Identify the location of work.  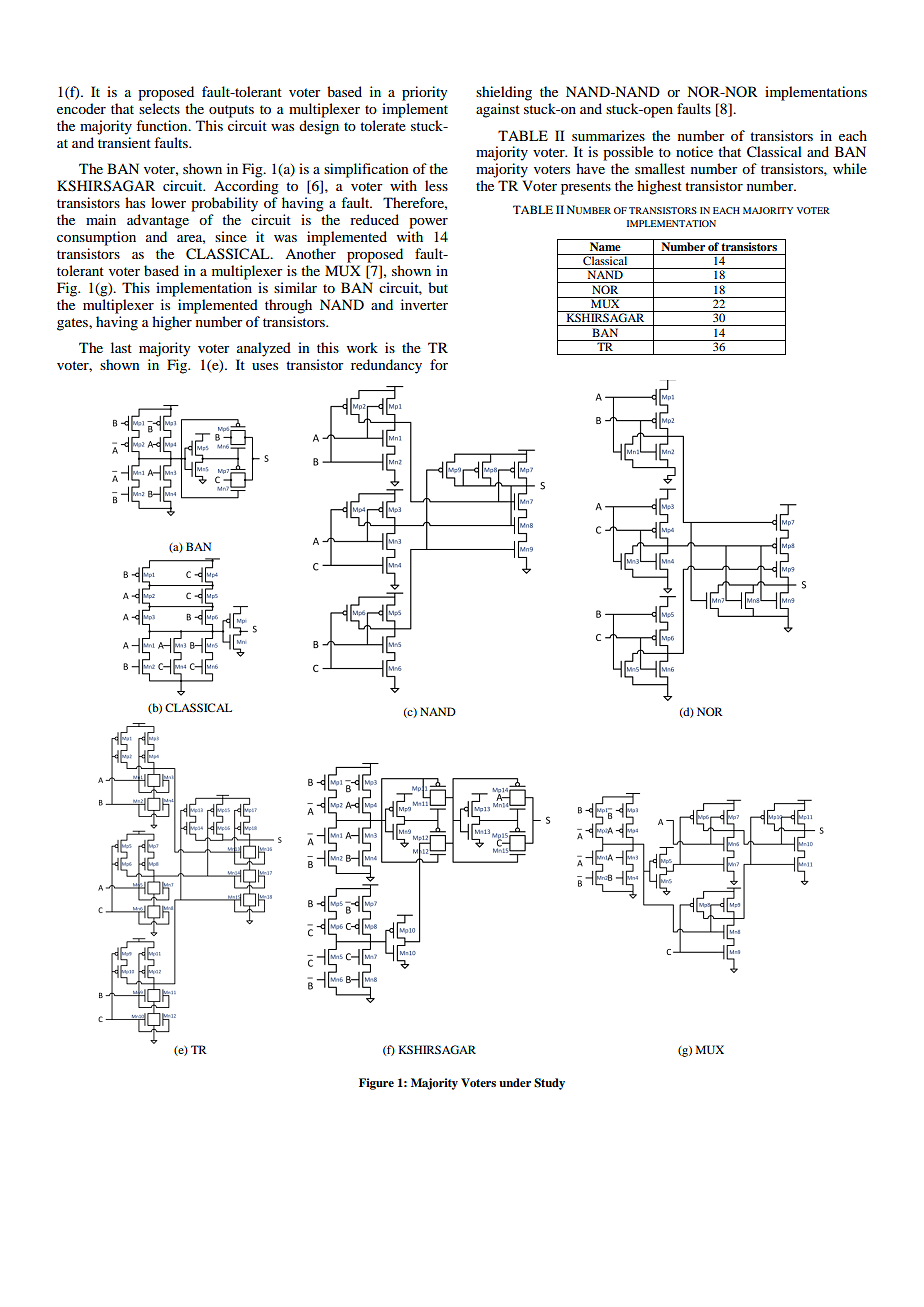
(362, 347).
